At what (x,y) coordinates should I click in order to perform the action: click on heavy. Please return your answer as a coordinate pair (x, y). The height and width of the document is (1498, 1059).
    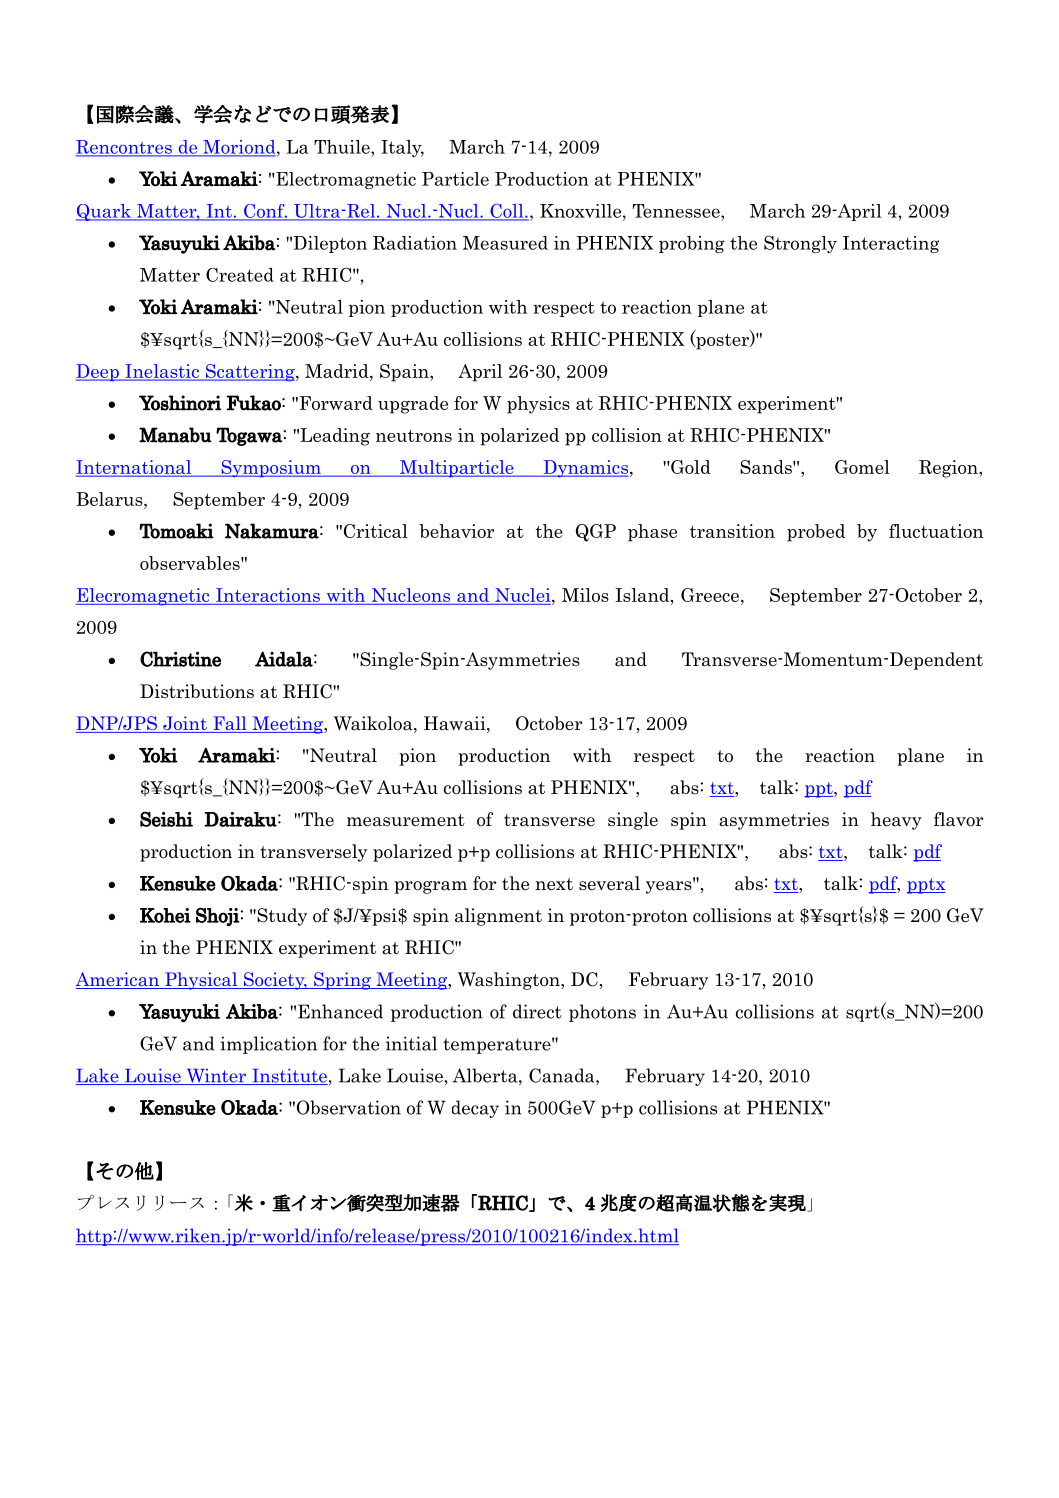
    Looking at the image, I should click on (896, 821).
